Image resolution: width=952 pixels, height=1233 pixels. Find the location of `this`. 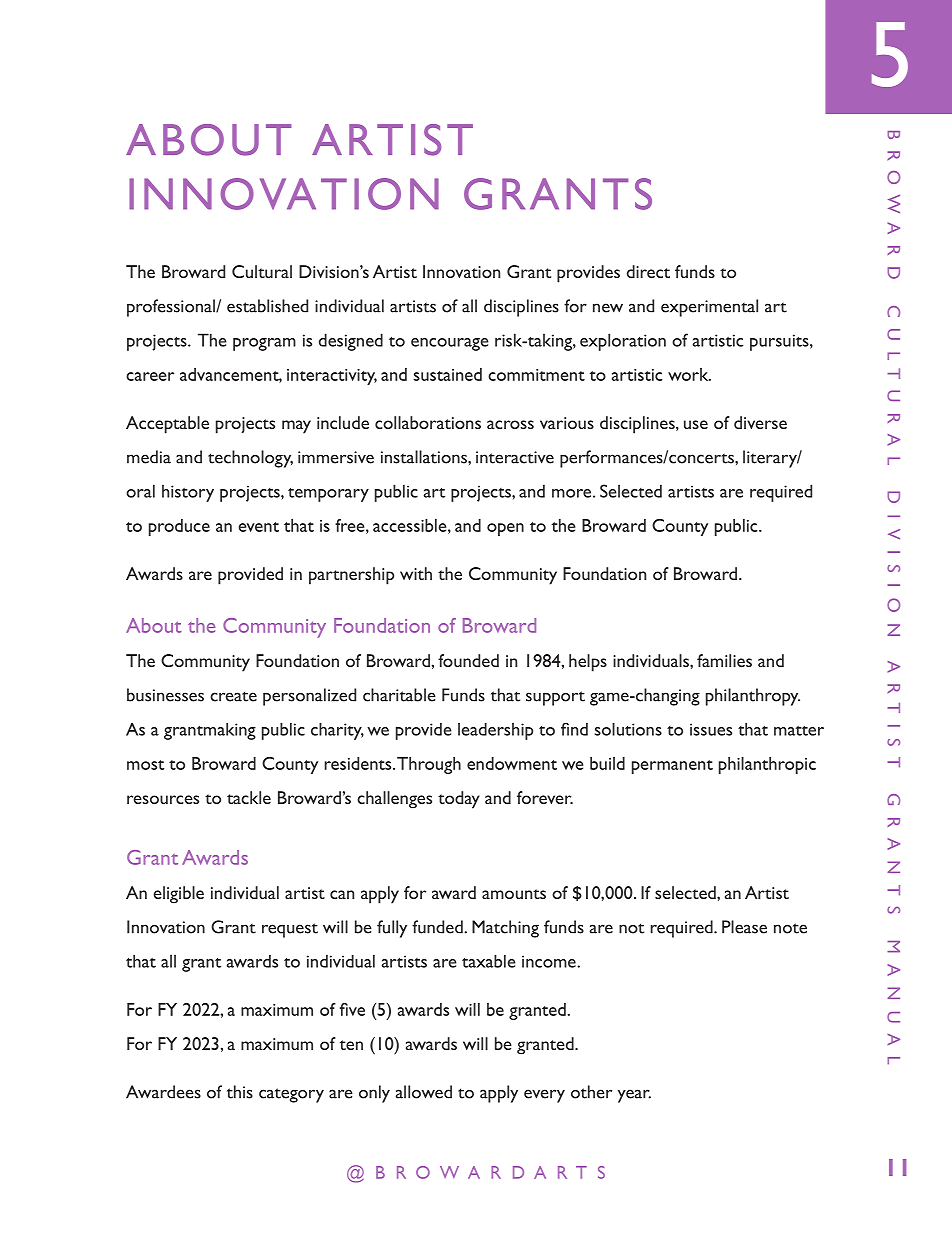

this is located at coordinates (240, 1092).
